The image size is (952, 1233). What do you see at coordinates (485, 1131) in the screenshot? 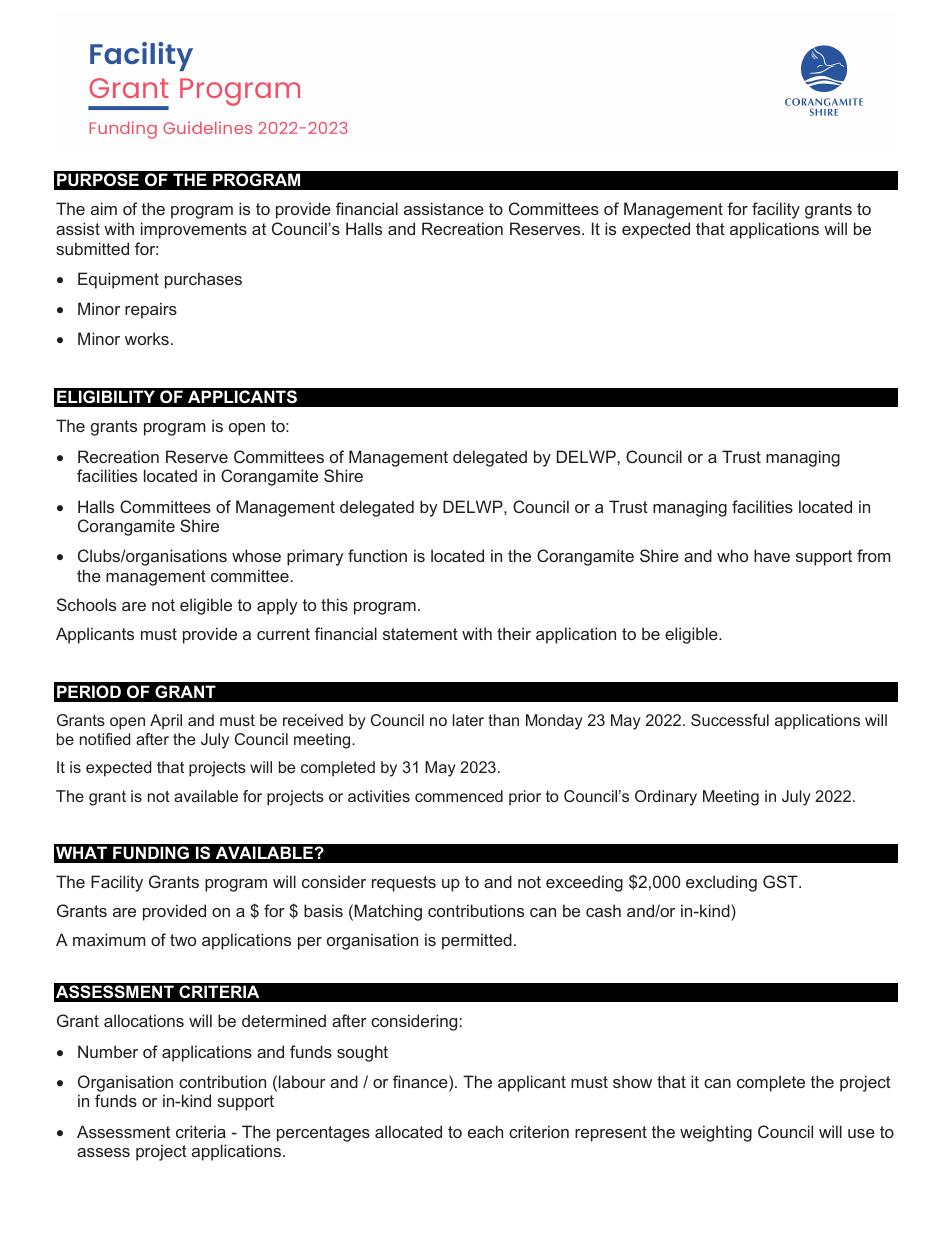
I see `each` at bounding box center [485, 1131].
